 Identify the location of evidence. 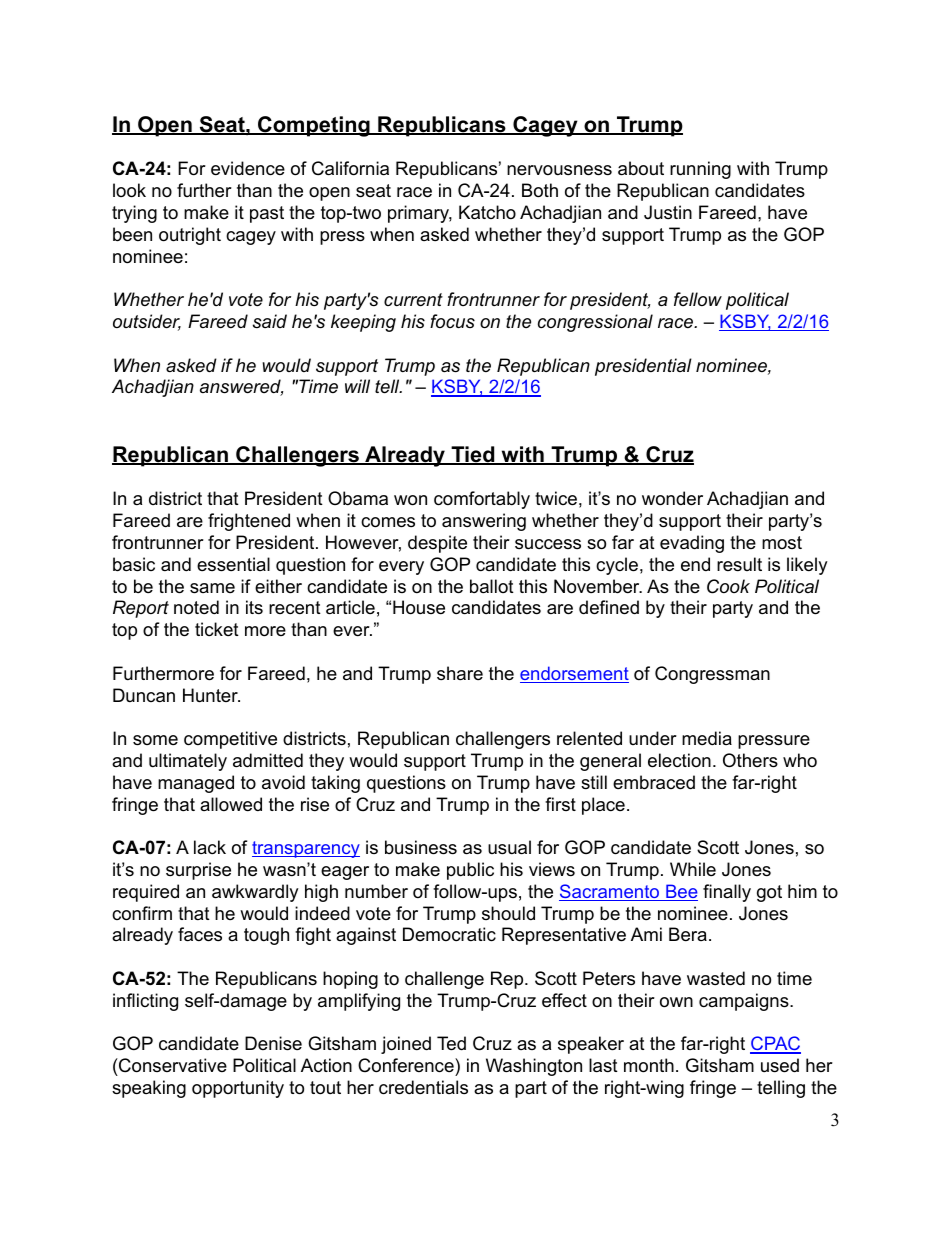
(248, 168).
